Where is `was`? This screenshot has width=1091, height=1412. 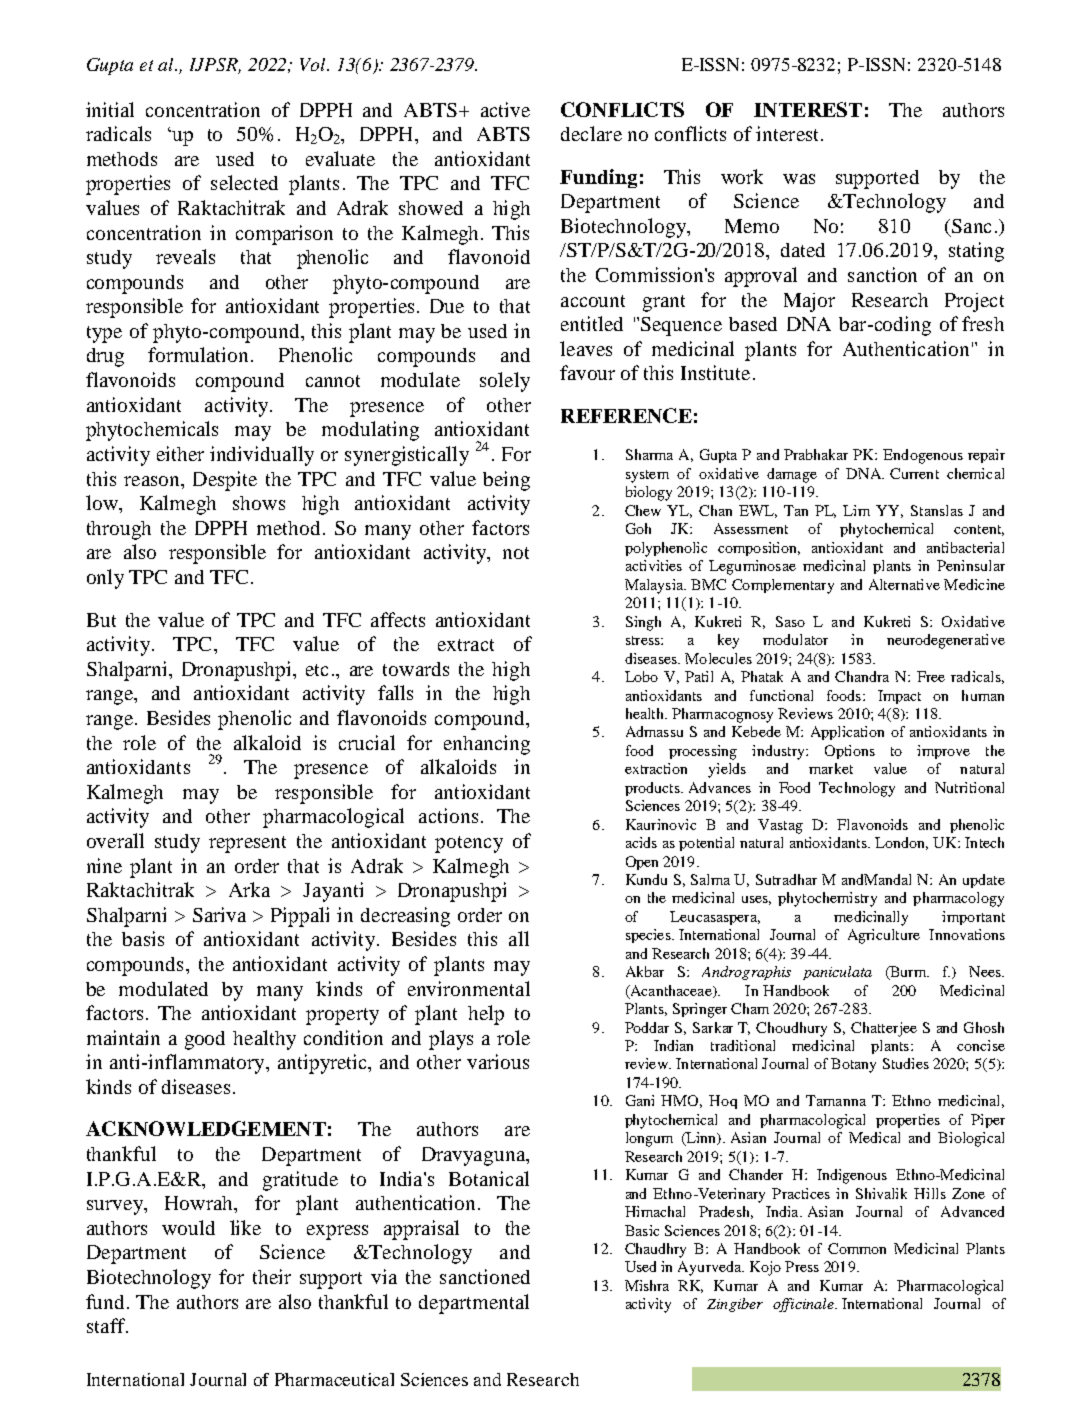 was is located at coordinates (799, 179).
